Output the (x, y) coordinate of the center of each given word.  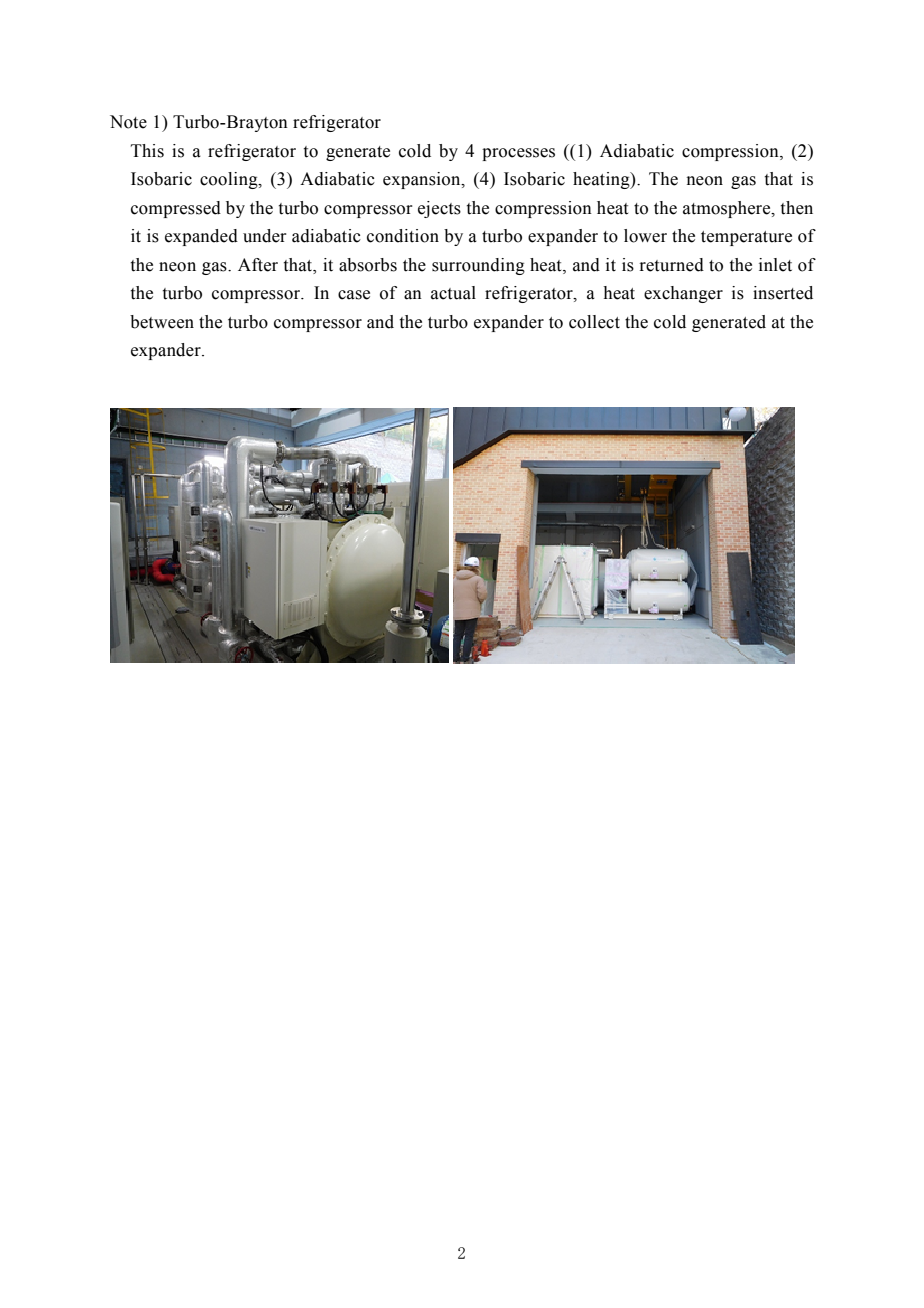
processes (518, 154)
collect (594, 322)
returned (671, 265)
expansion (423, 180)
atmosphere (728, 209)
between (162, 322)
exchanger (683, 294)
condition (403, 236)
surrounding (478, 266)
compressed (176, 209)
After (258, 265)
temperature (746, 238)
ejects (439, 209)
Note (128, 122)
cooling (230, 180)
